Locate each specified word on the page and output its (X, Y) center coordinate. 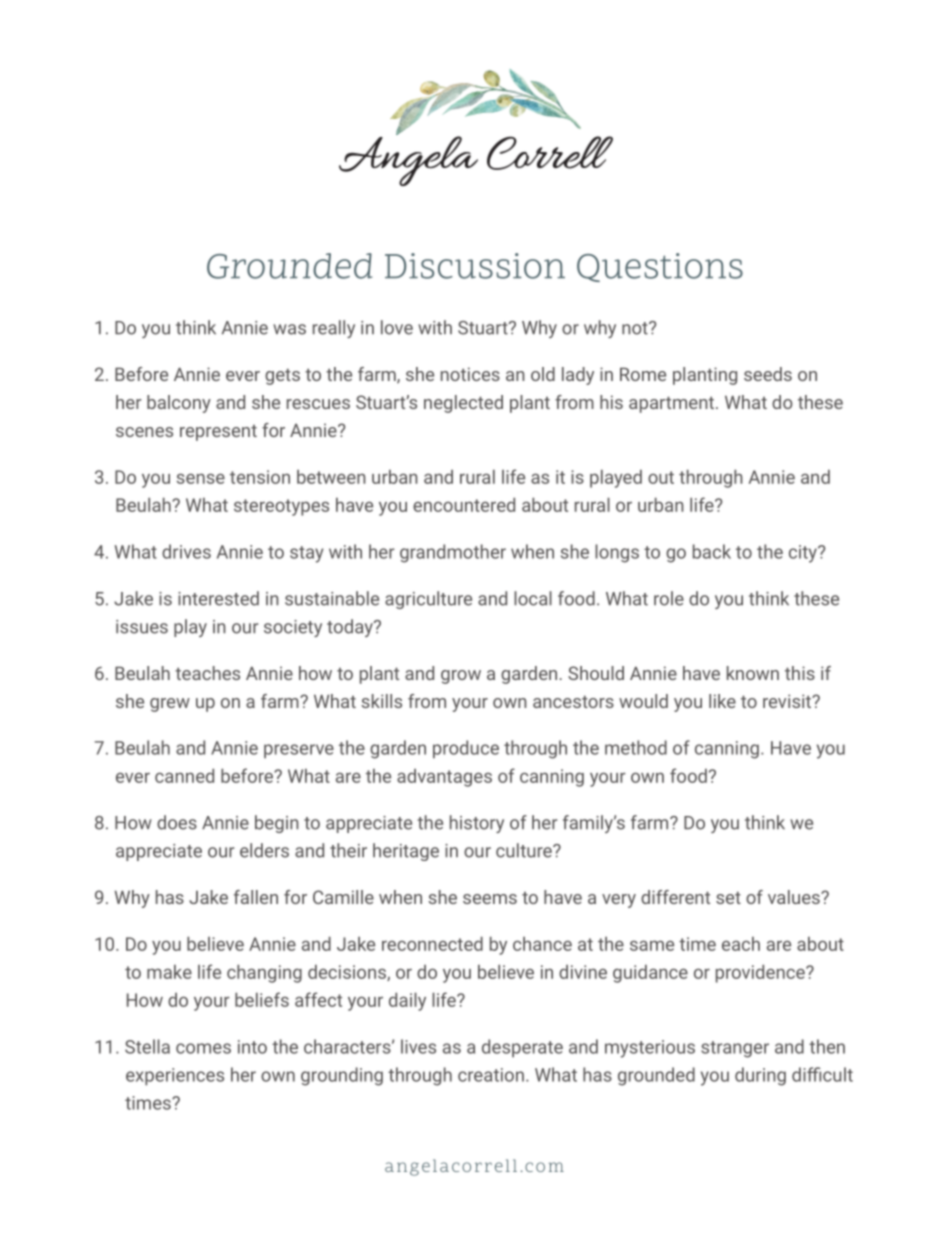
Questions (660, 267)
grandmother (453, 553)
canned (184, 776)
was (289, 329)
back (712, 551)
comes (203, 1048)
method (636, 747)
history (477, 824)
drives (186, 551)
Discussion (475, 266)
